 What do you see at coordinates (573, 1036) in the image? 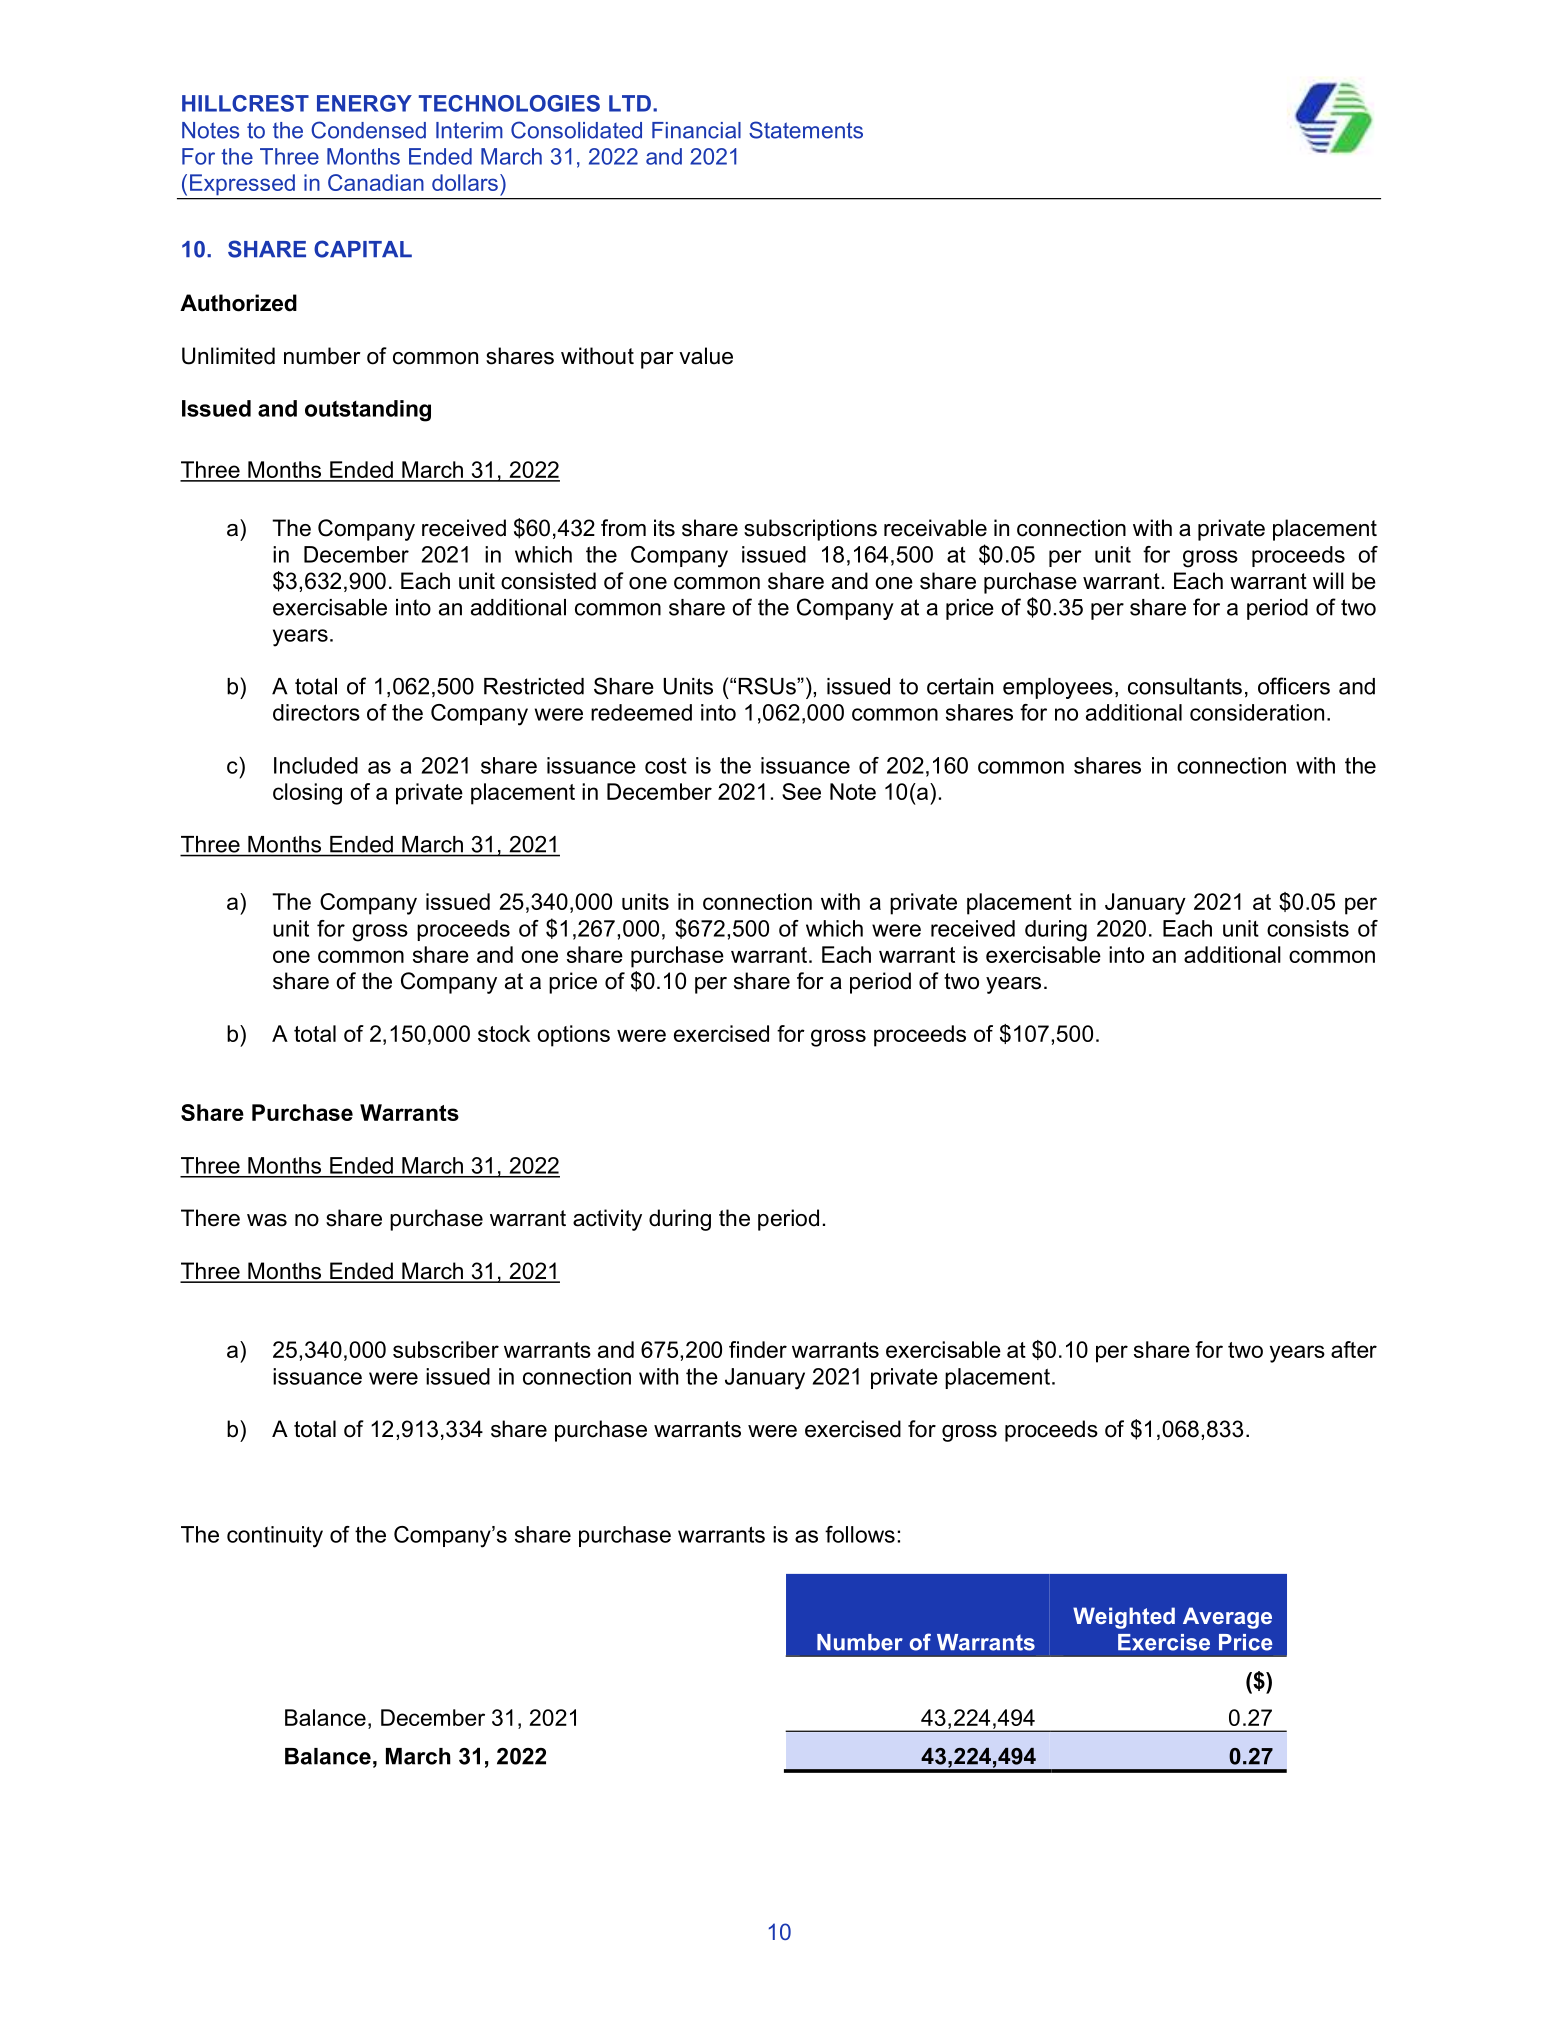
I see `options` at bounding box center [573, 1036].
